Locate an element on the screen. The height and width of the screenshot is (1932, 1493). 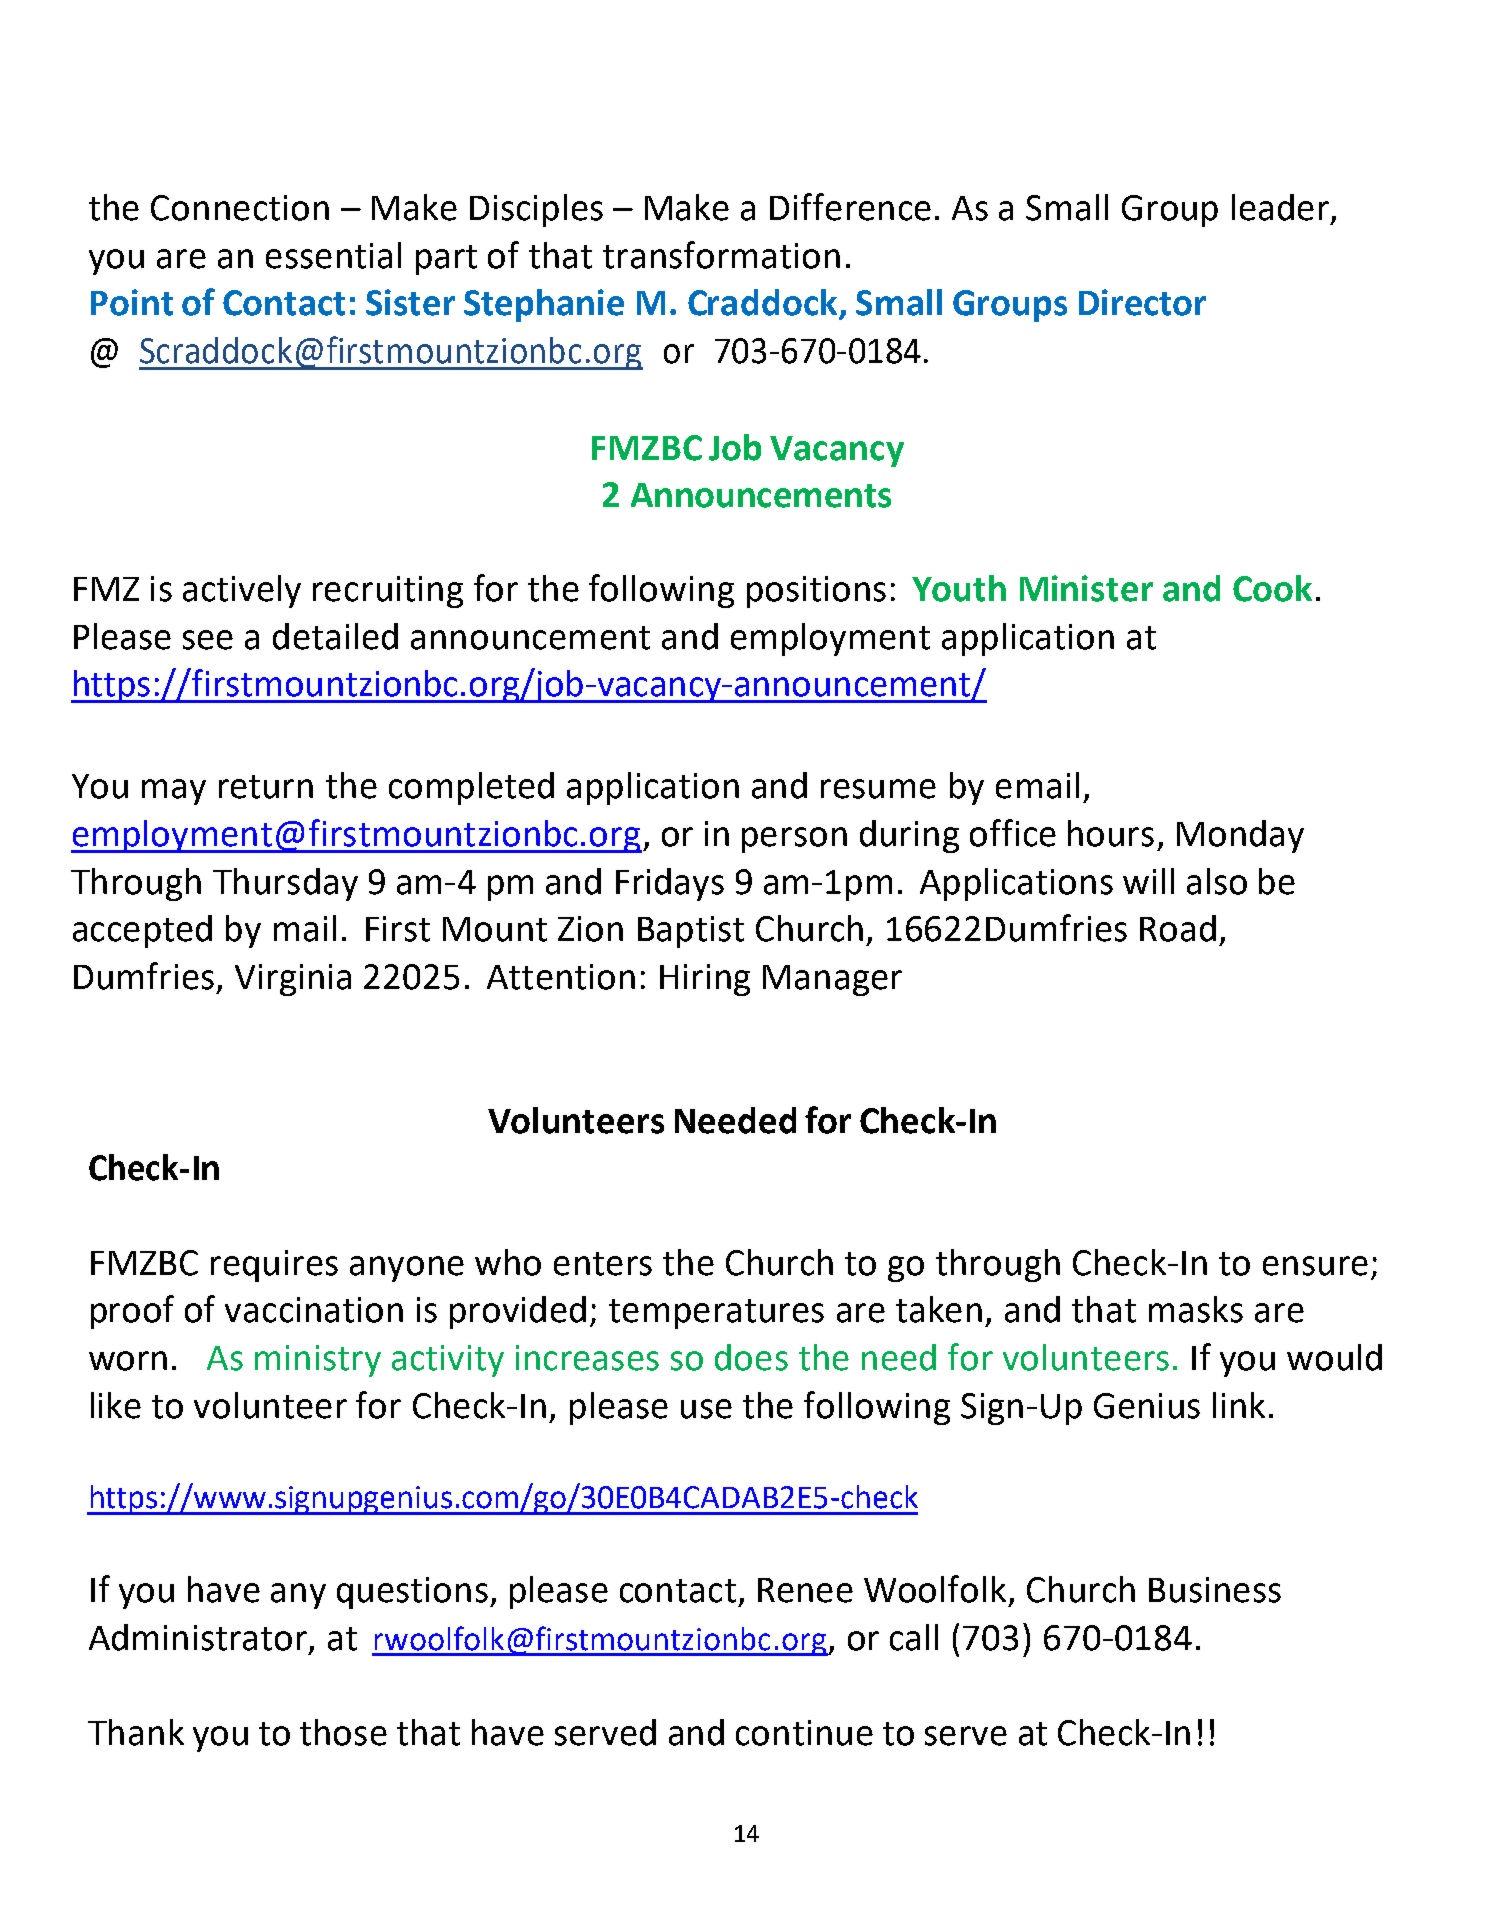
continue is located at coordinates (804, 1733).
